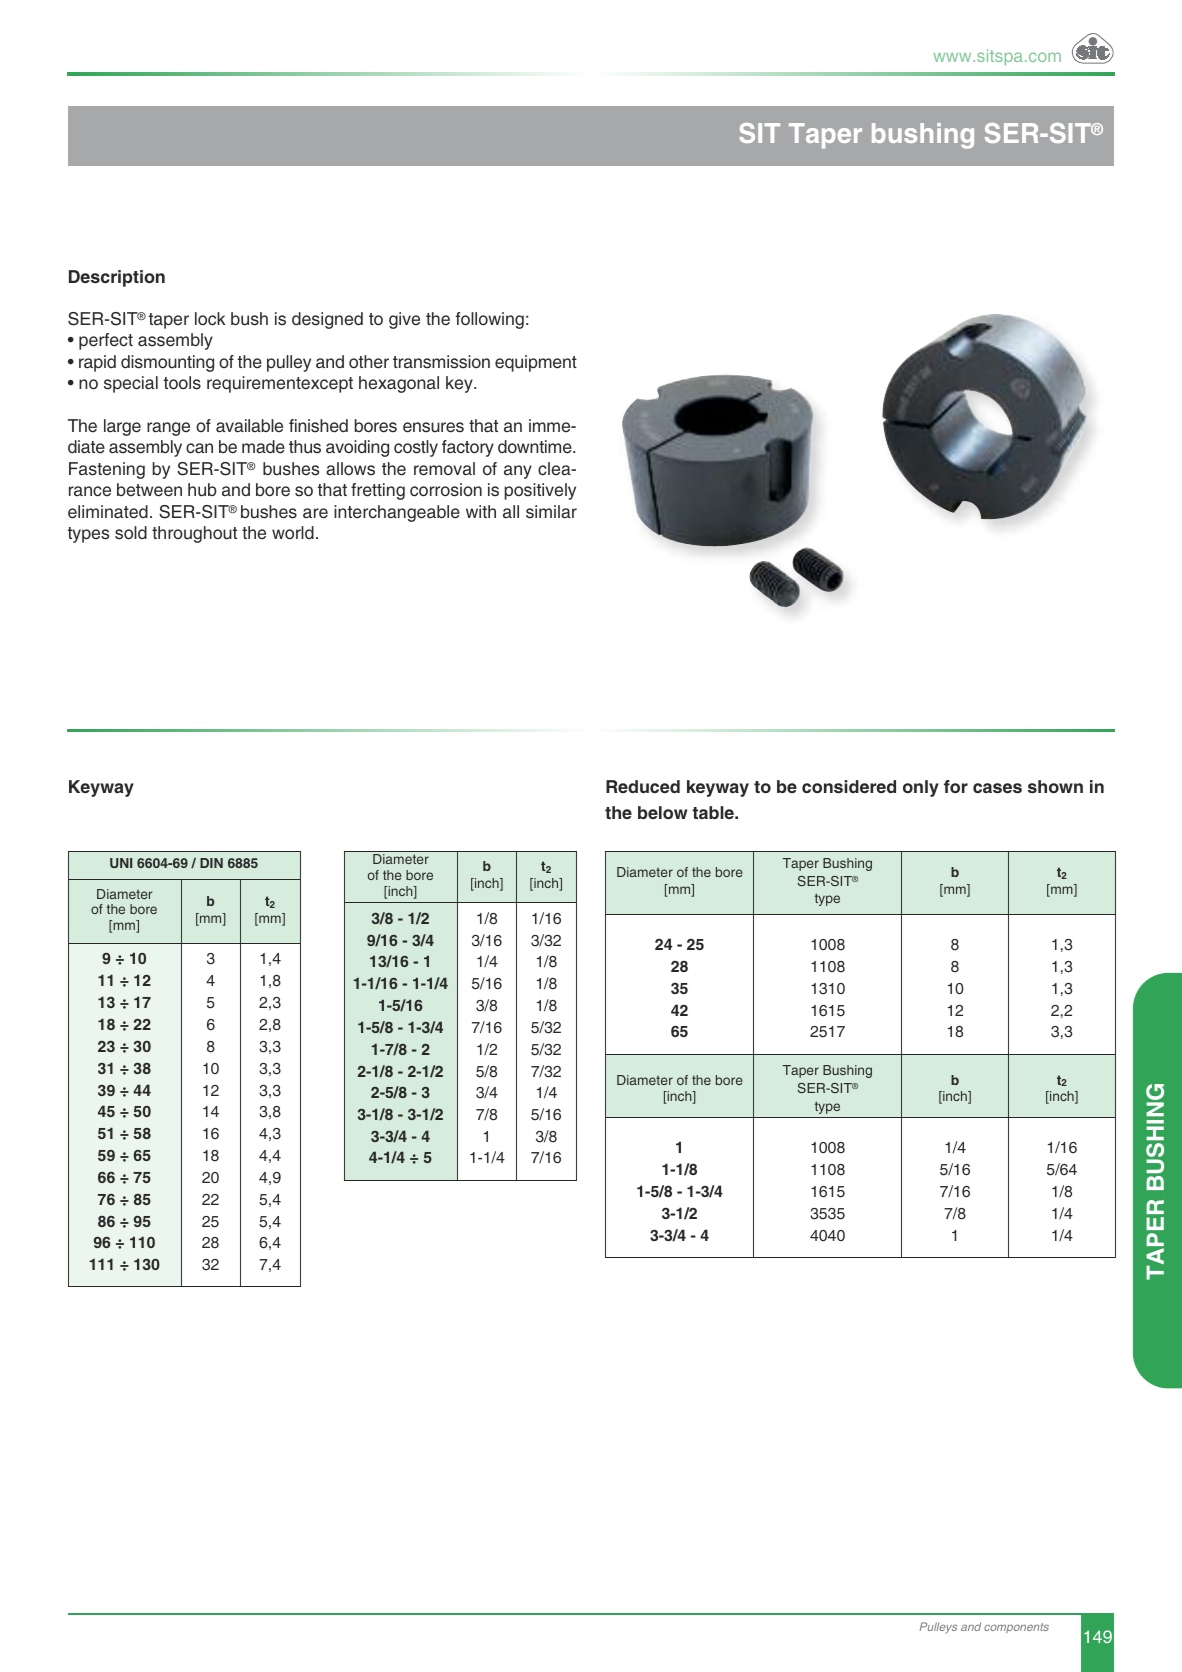 The height and width of the document is (1672, 1182). I want to click on downtime, so click(536, 447).
